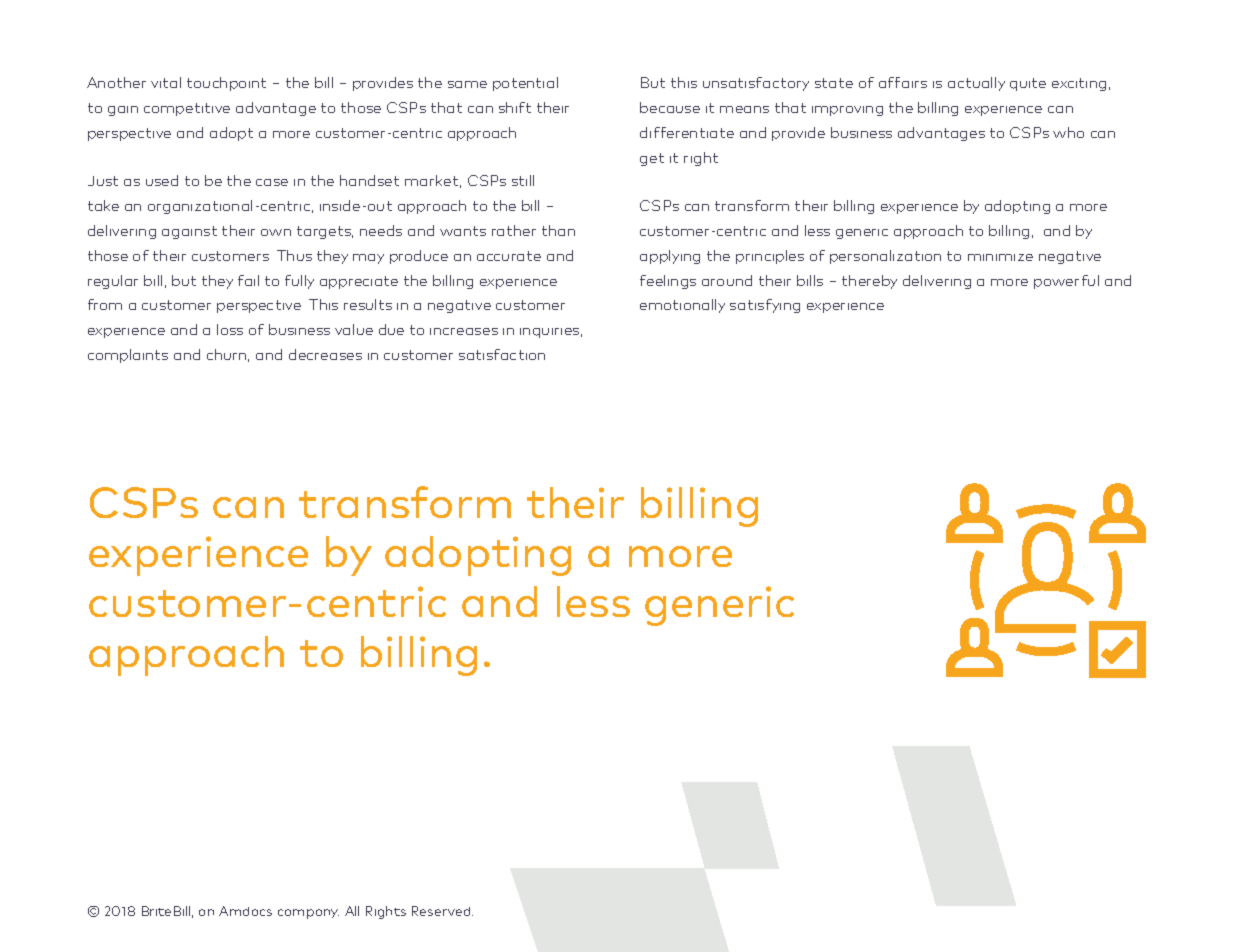 The height and width of the screenshot is (952, 1233). What do you see at coordinates (976, 84) in the screenshot?
I see `actually` at bounding box center [976, 84].
